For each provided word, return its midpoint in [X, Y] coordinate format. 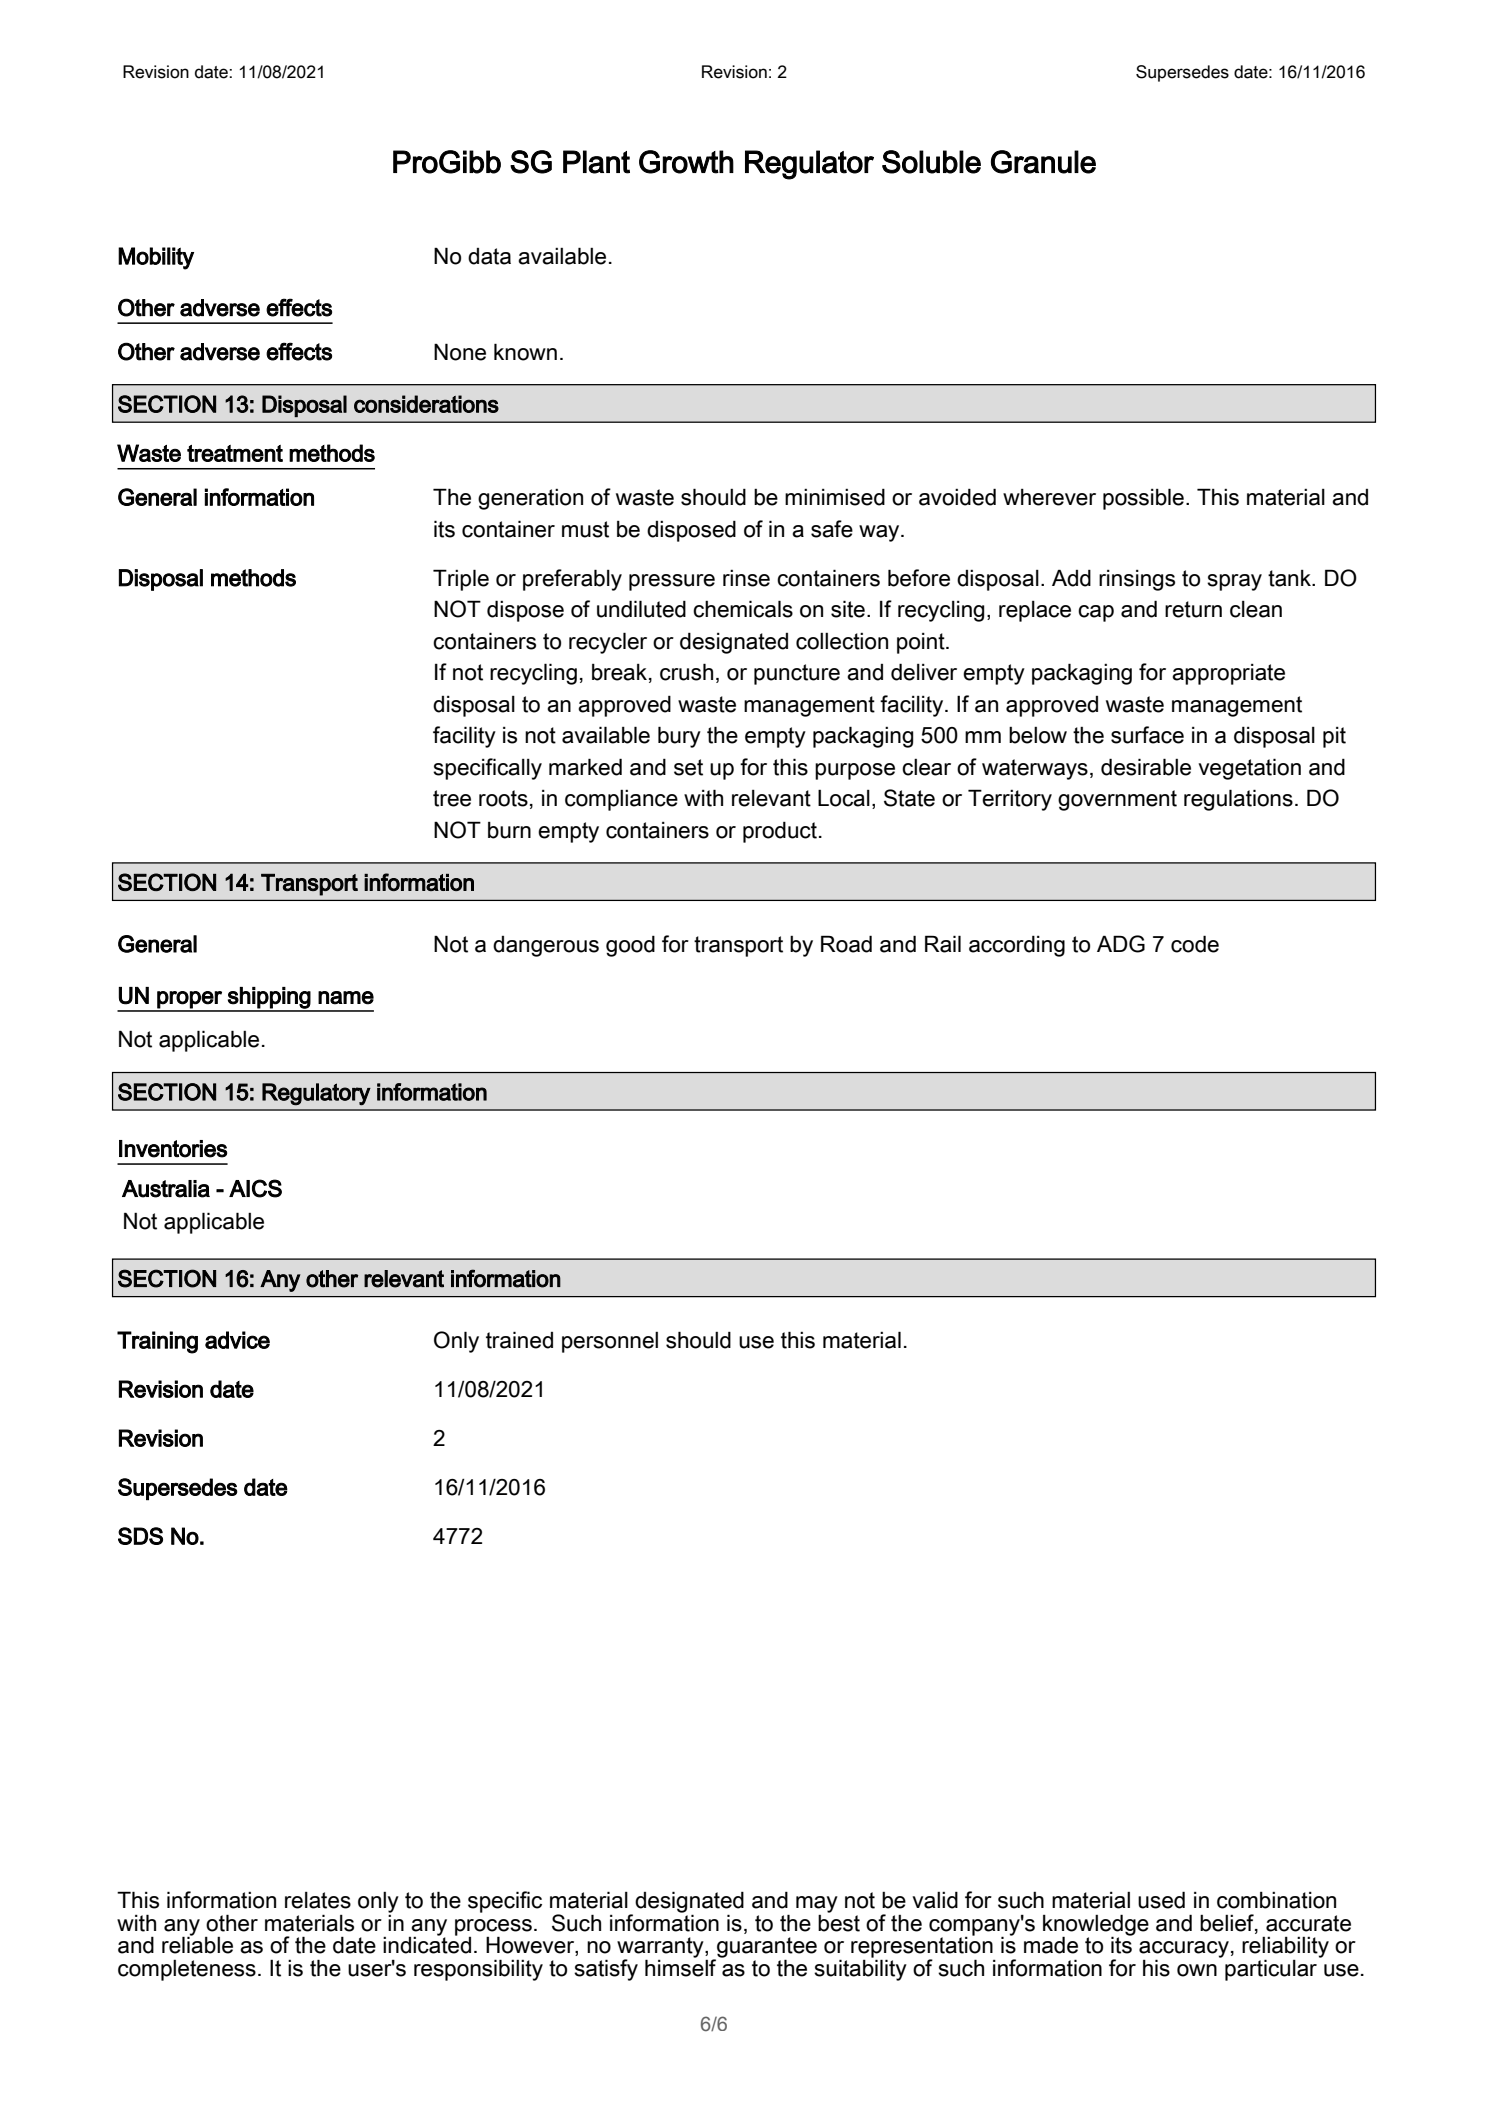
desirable [1146, 767]
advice [237, 1340]
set [688, 767]
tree [452, 798]
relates [318, 1900]
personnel [610, 1342]
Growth [686, 162]
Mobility [156, 258]
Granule [1043, 162]
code [1195, 944]
